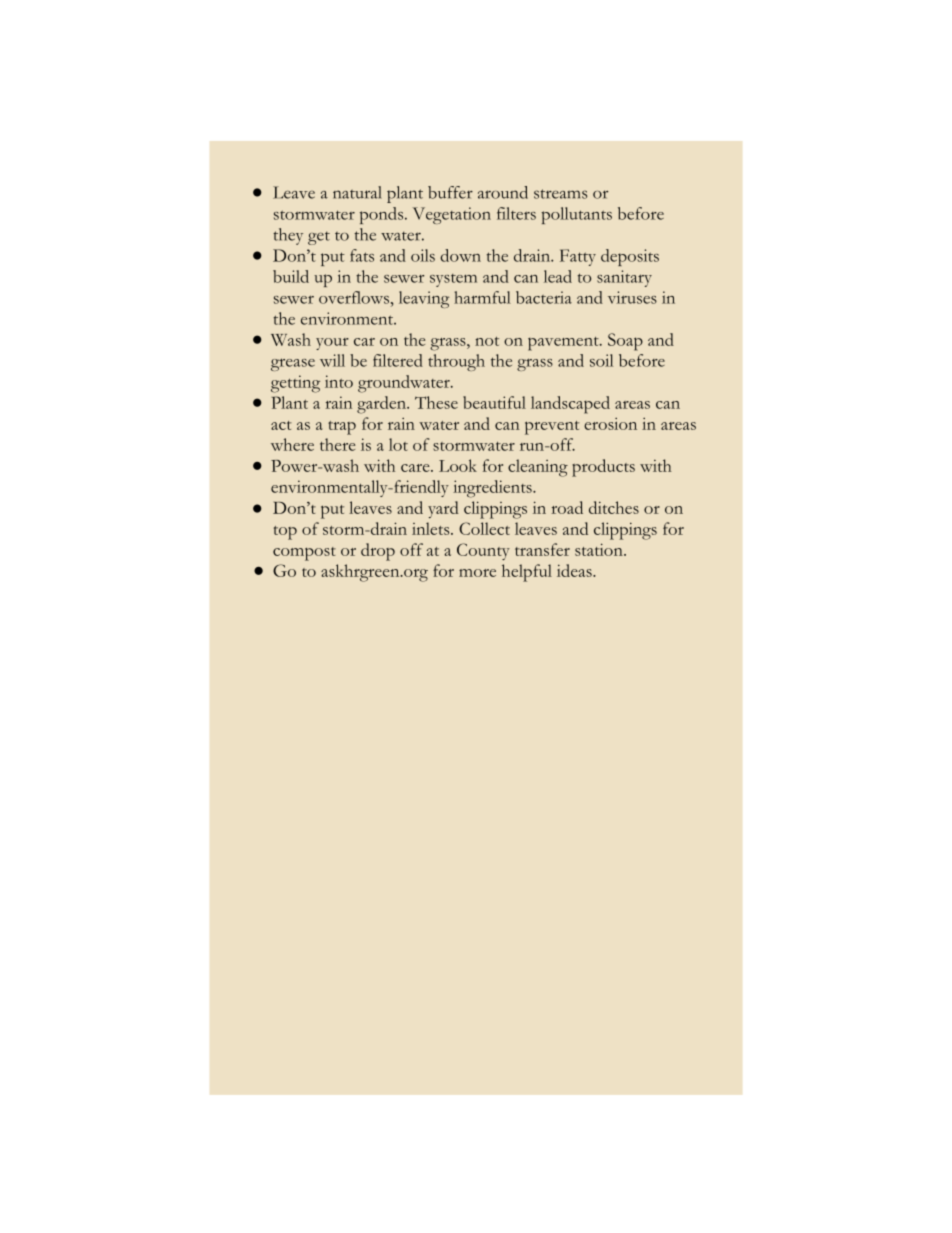 This image has width=952, height=1233. Describe the element at coordinates (601, 360) in the image. I see `soil` at that location.
